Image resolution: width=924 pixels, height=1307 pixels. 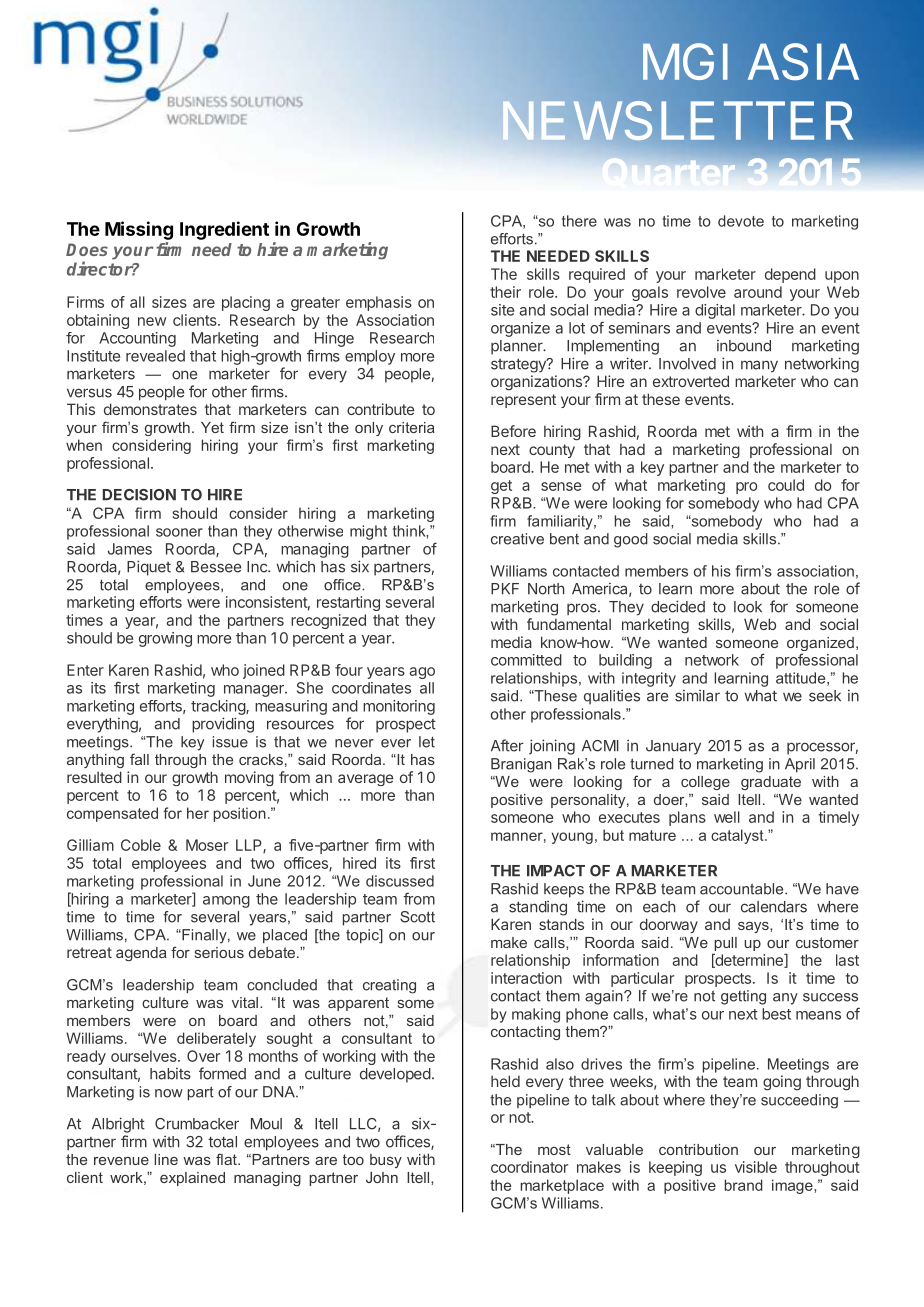 I want to click on compensated, so click(x=112, y=814).
